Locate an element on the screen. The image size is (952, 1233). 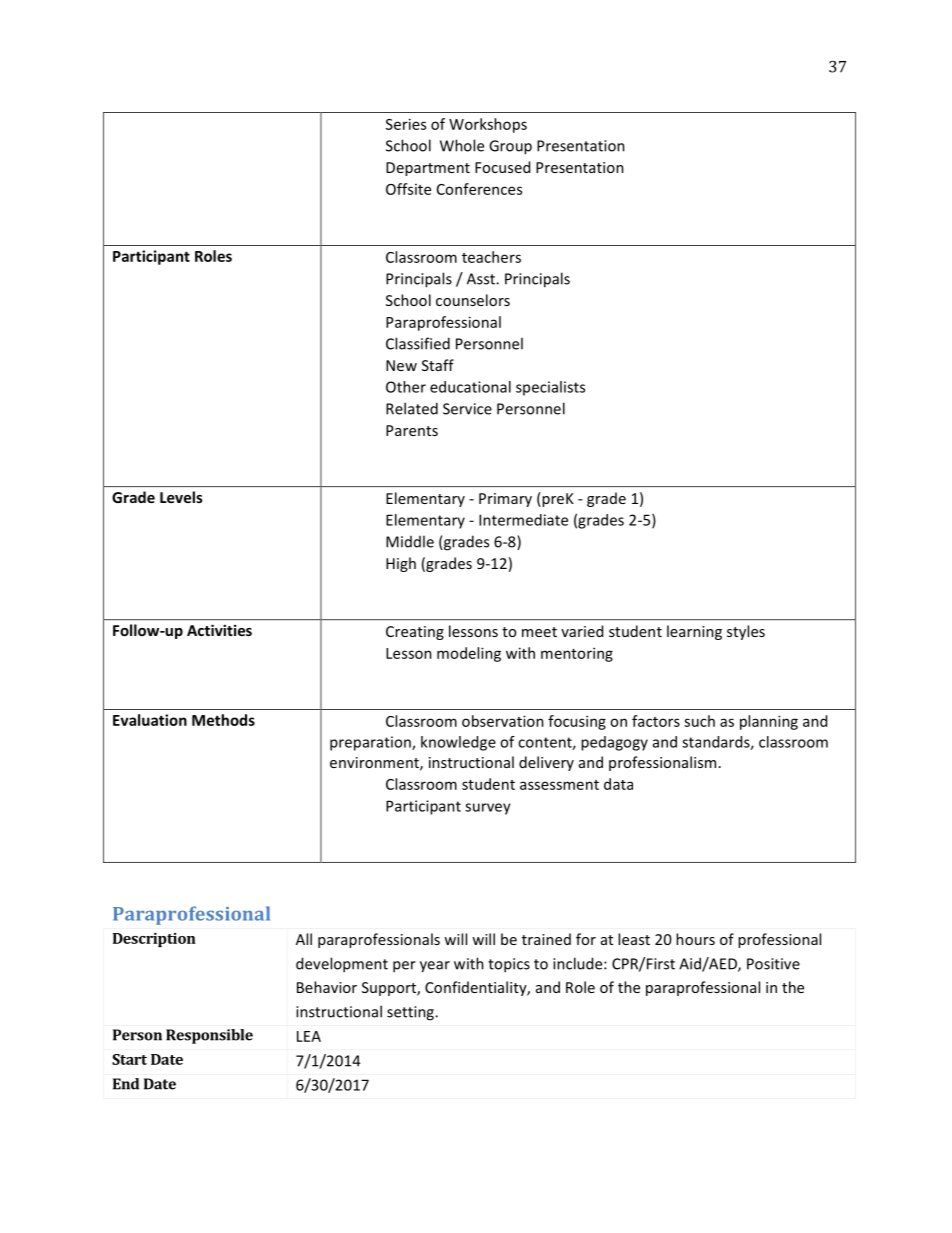
Whole is located at coordinates (462, 145).
